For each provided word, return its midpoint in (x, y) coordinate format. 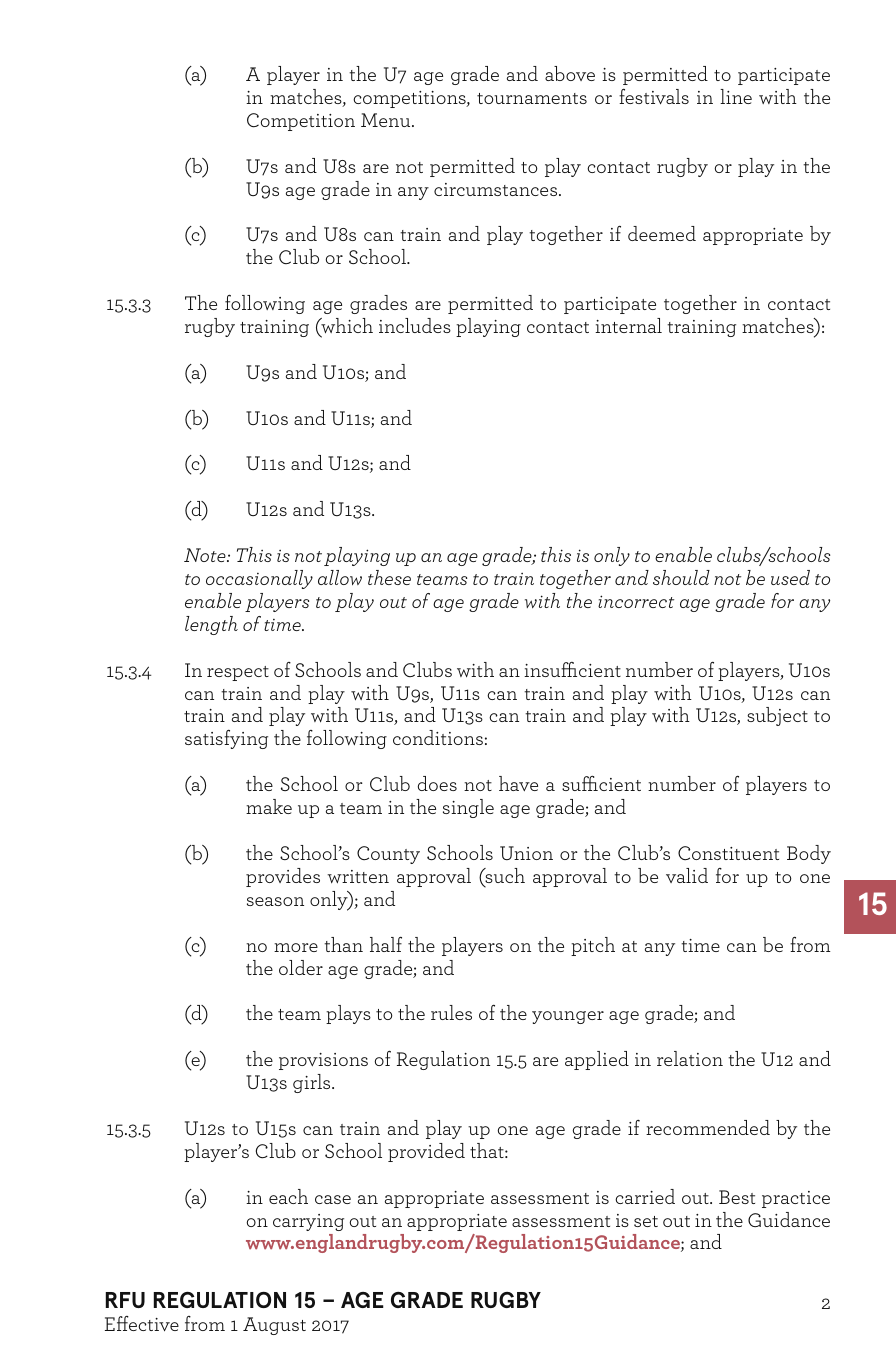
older (301, 967)
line (736, 96)
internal (628, 325)
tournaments (532, 98)
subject (777, 716)
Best (737, 1197)
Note (206, 555)
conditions (438, 737)
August (274, 1326)
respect (238, 673)
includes (415, 325)
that (488, 1150)
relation (690, 1058)
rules (451, 1012)
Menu (387, 120)
